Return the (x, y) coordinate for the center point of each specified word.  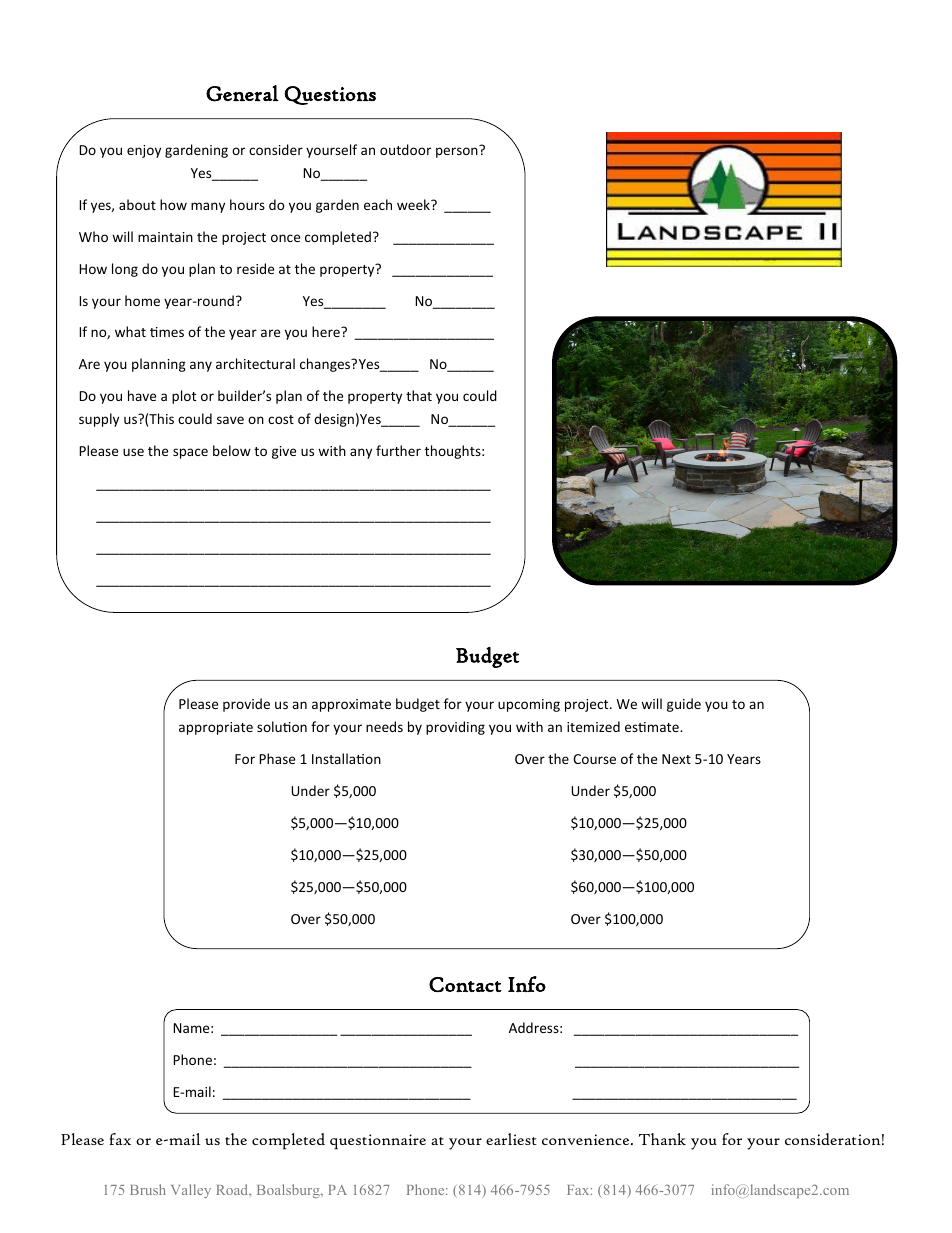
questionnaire (378, 1142)
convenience (587, 1139)
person (457, 152)
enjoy (144, 151)
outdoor (405, 149)
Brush (148, 1189)
